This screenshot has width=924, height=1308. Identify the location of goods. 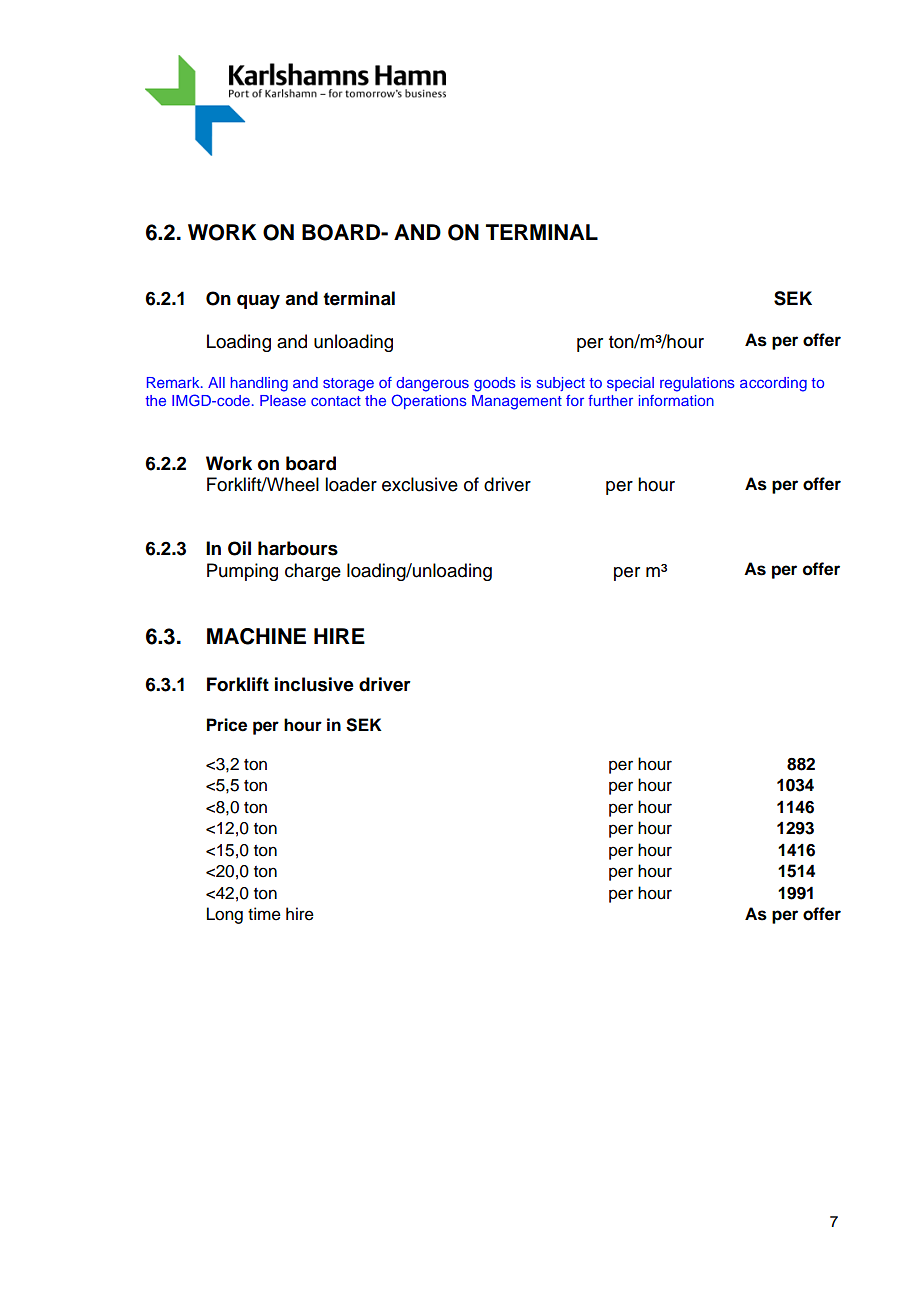
(495, 384).
